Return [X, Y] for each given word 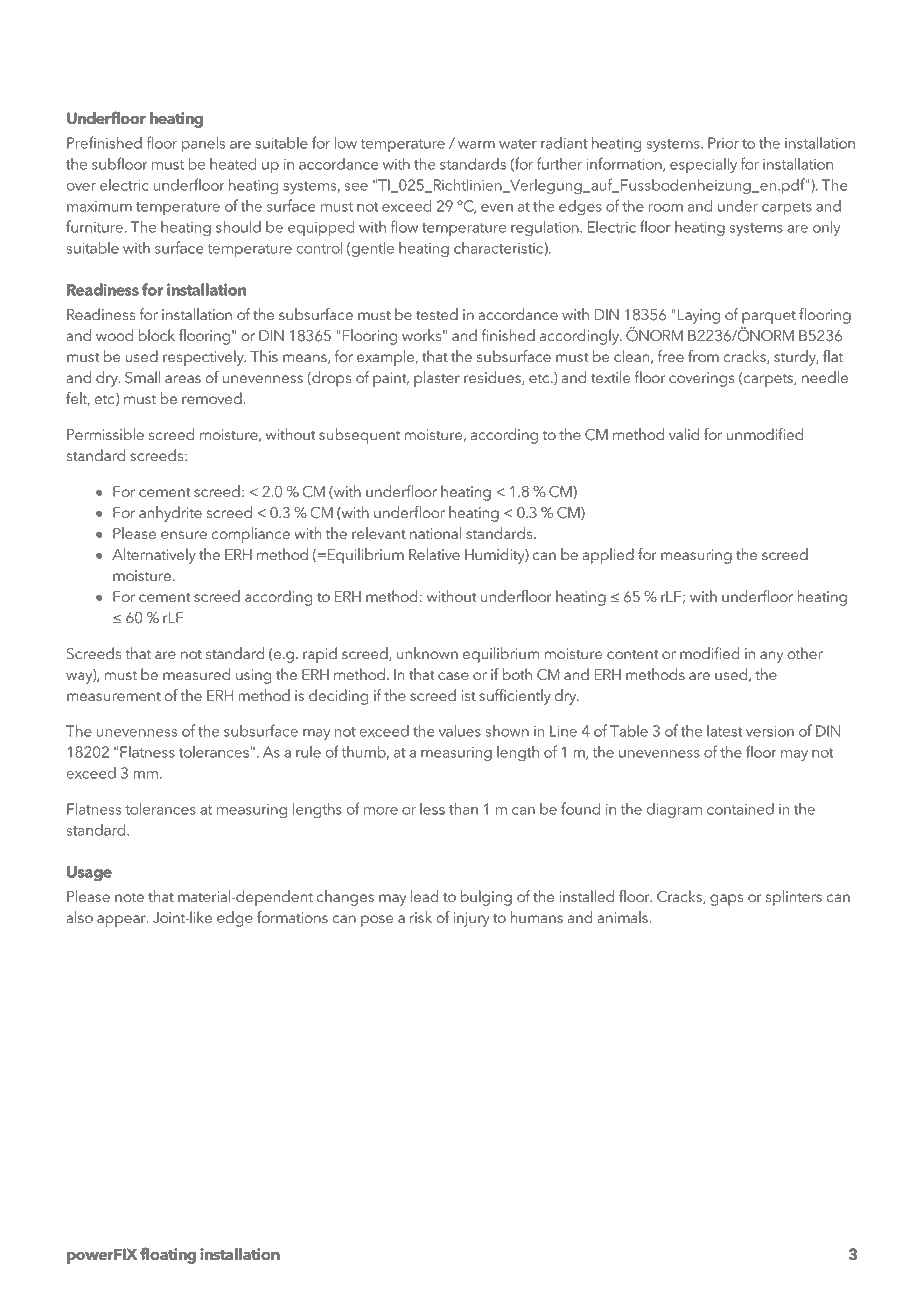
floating [168, 1255]
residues [493, 378]
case [453, 676]
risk [421, 917]
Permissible [105, 434]
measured [196, 674]
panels [203, 144]
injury [472, 919]
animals [623, 917]
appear [122, 921]
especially [703, 166]
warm [476, 145]
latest [725, 731]
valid [684, 434]
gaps [726, 900]
